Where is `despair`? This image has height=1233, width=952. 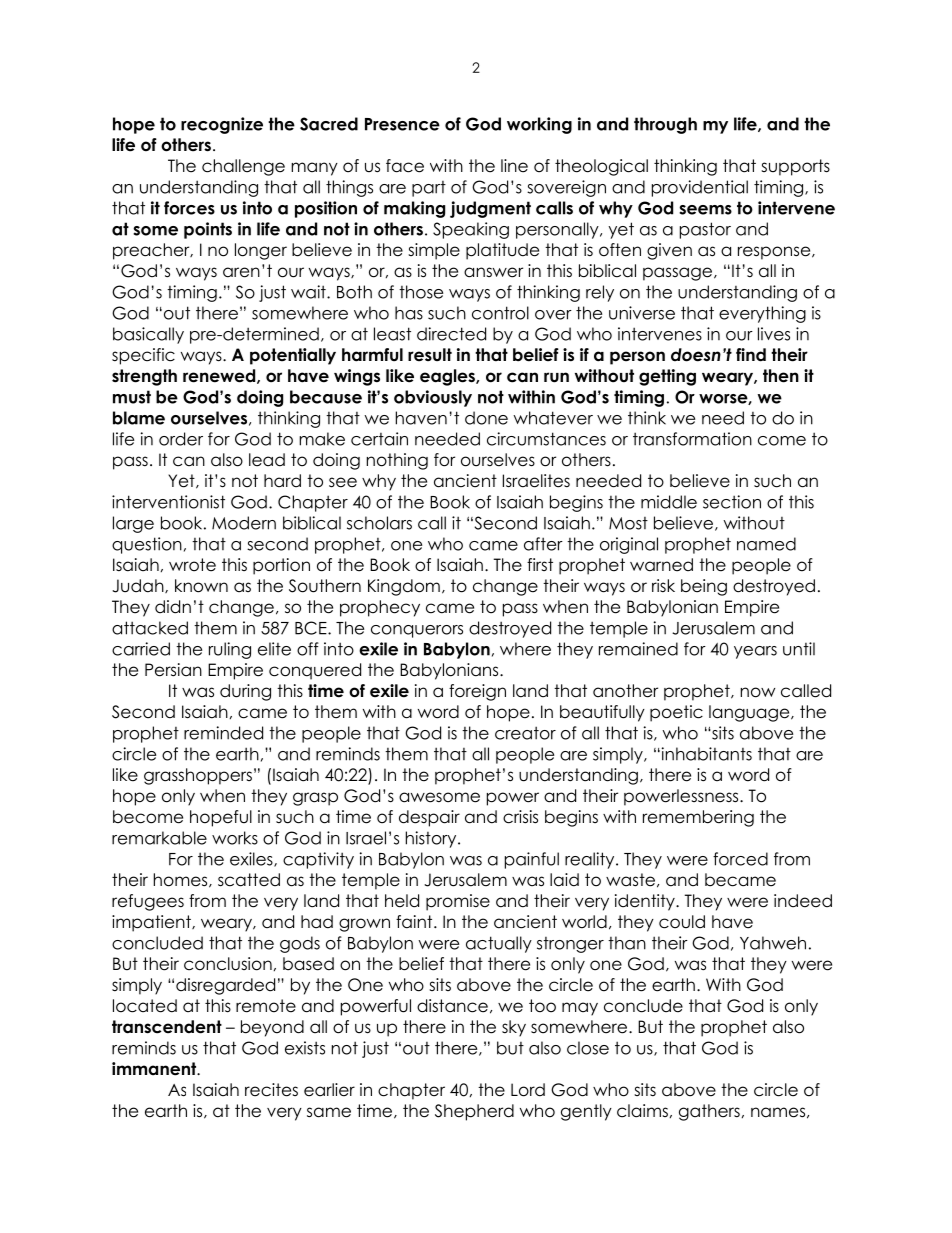 despair is located at coordinates (429, 818).
